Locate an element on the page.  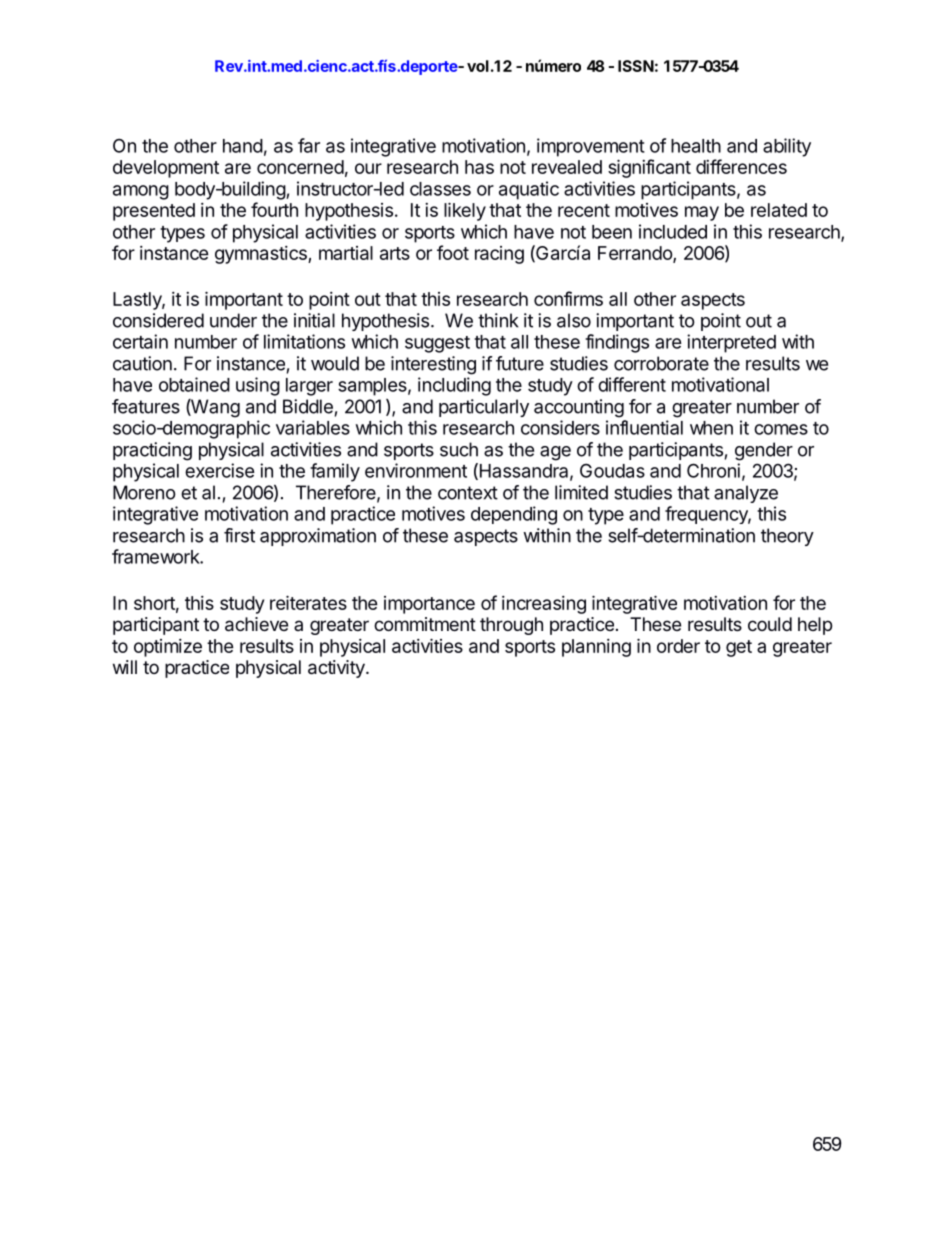
interpreted is located at coordinates (731, 343).
